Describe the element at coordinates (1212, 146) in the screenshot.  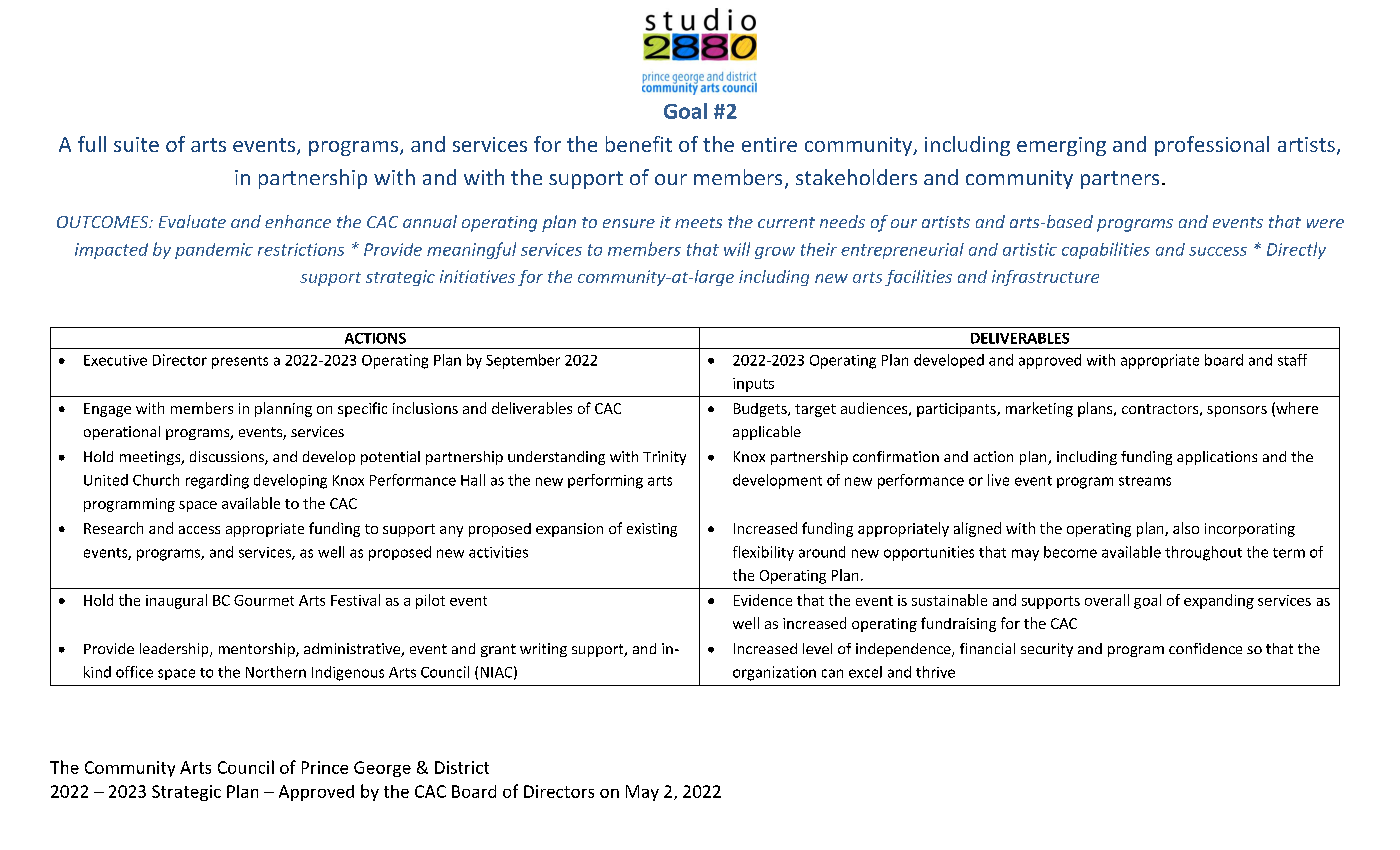
I see `professional` at that location.
